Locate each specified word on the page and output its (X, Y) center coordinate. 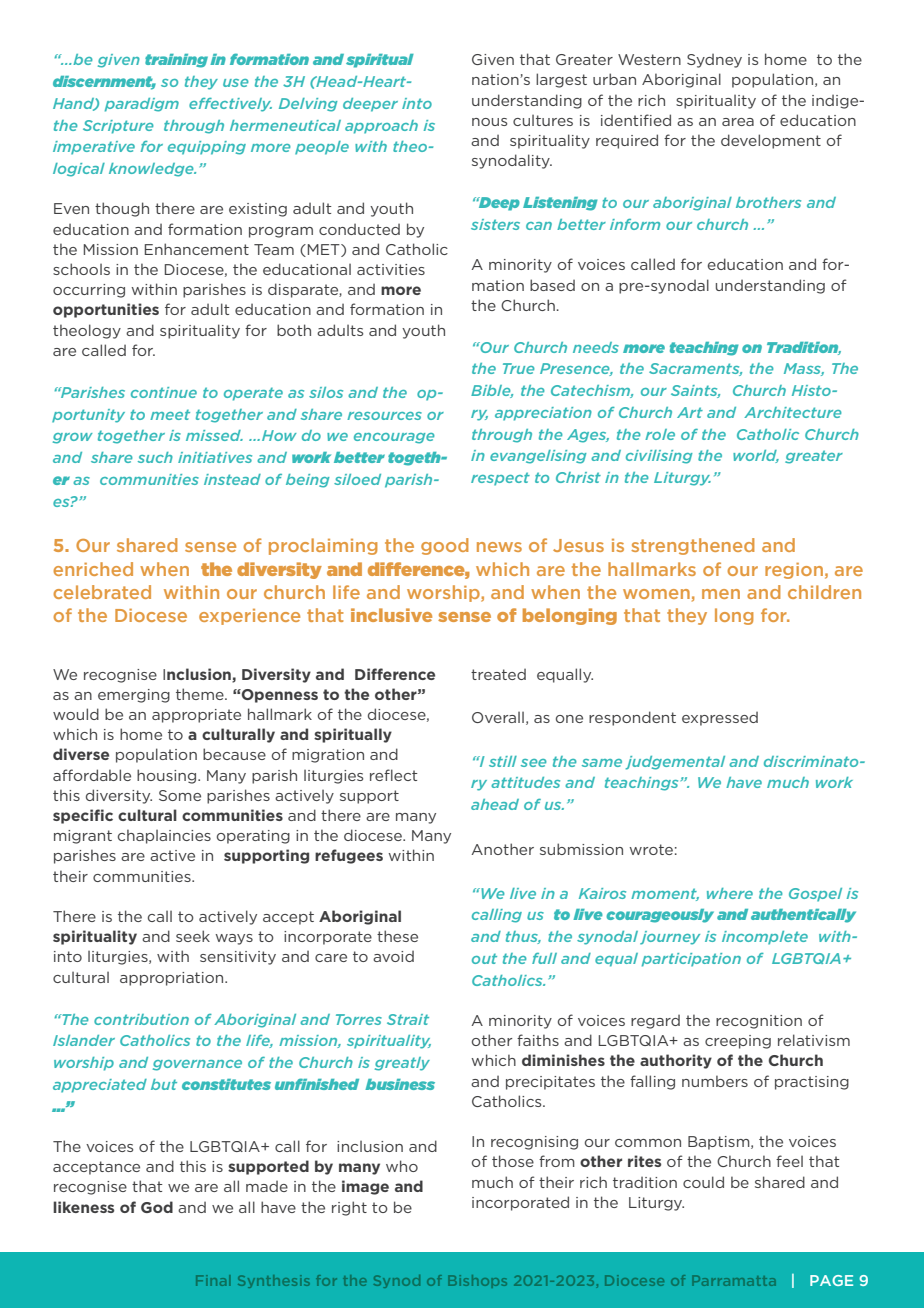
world (756, 456)
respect (500, 479)
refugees (349, 856)
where (730, 893)
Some (180, 795)
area (738, 122)
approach (381, 127)
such (155, 457)
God (157, 1207)
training (176, 61)
